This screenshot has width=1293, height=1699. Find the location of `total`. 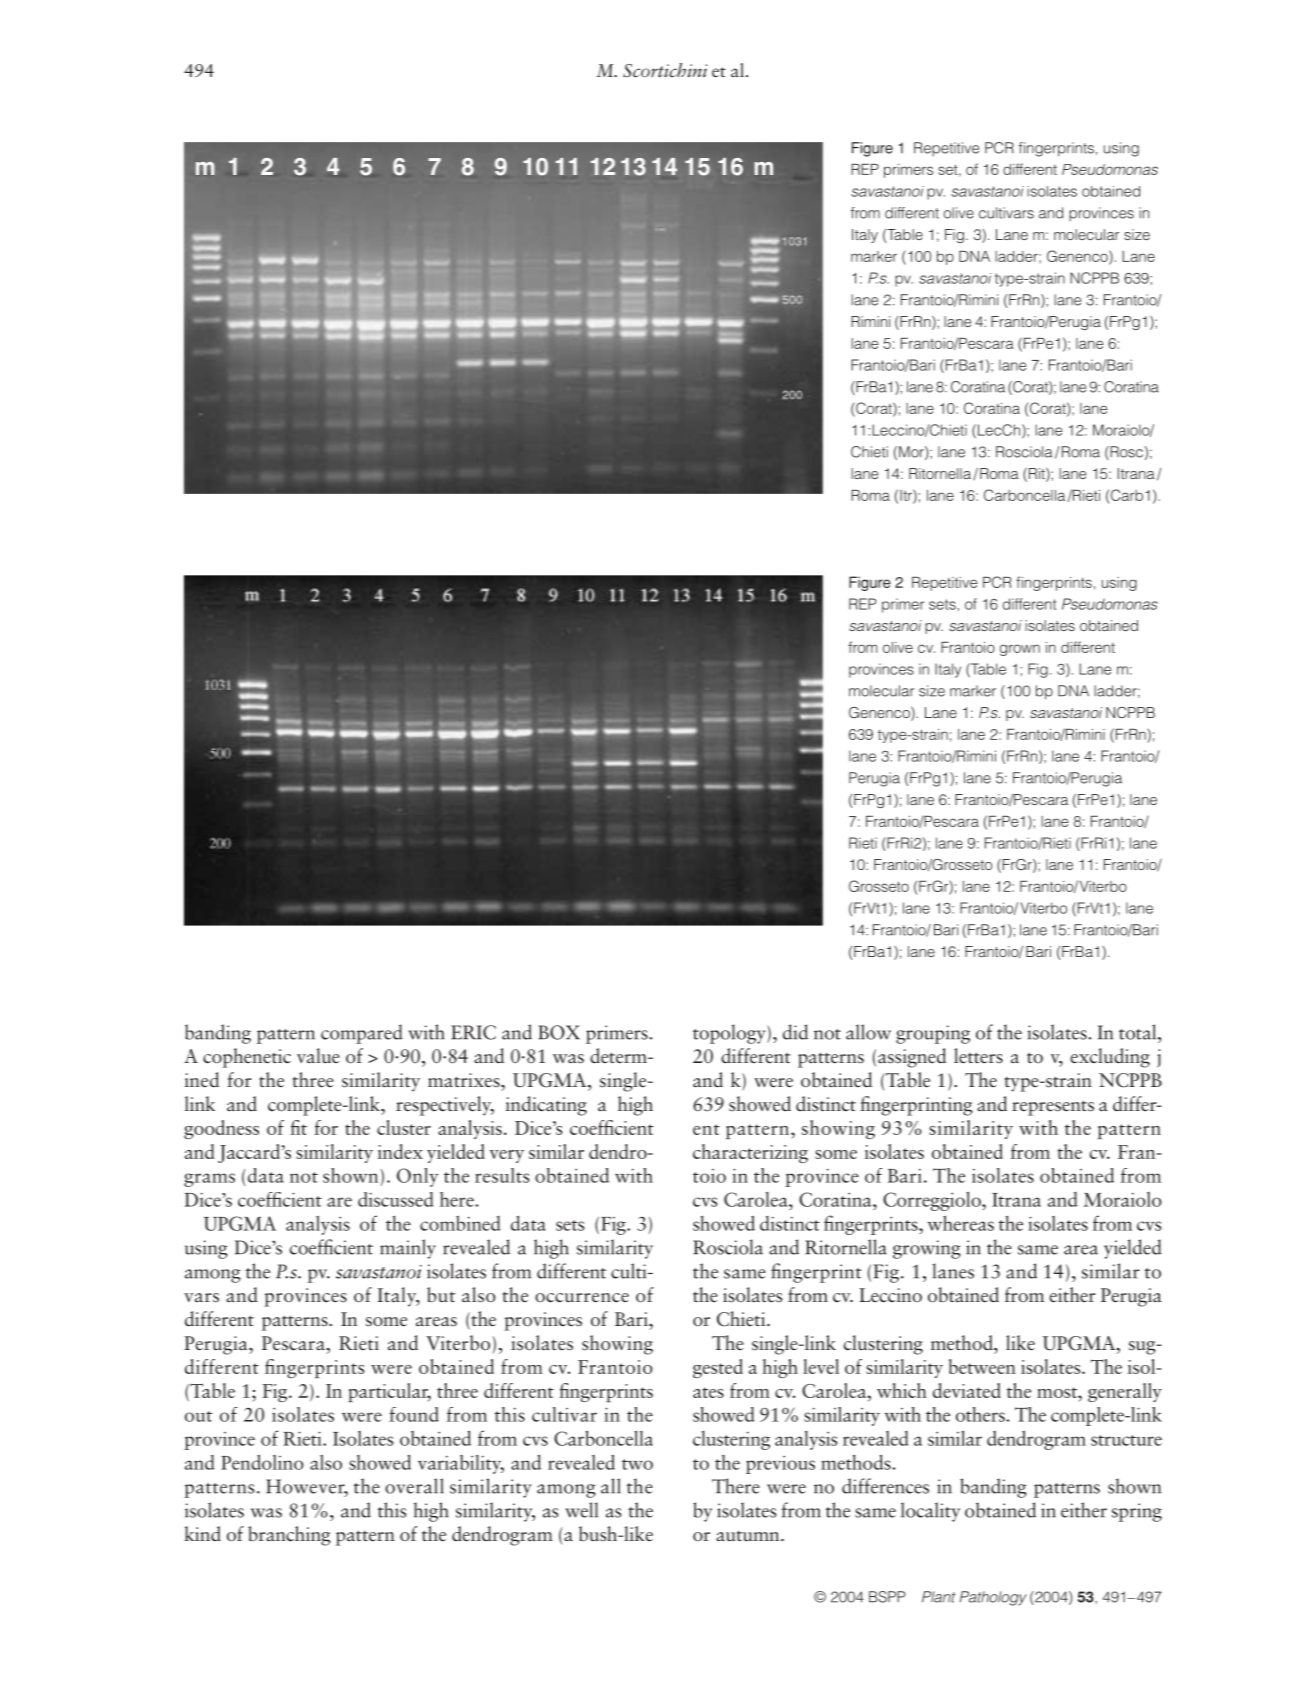

total is located at coordinates (1139, 1032).
